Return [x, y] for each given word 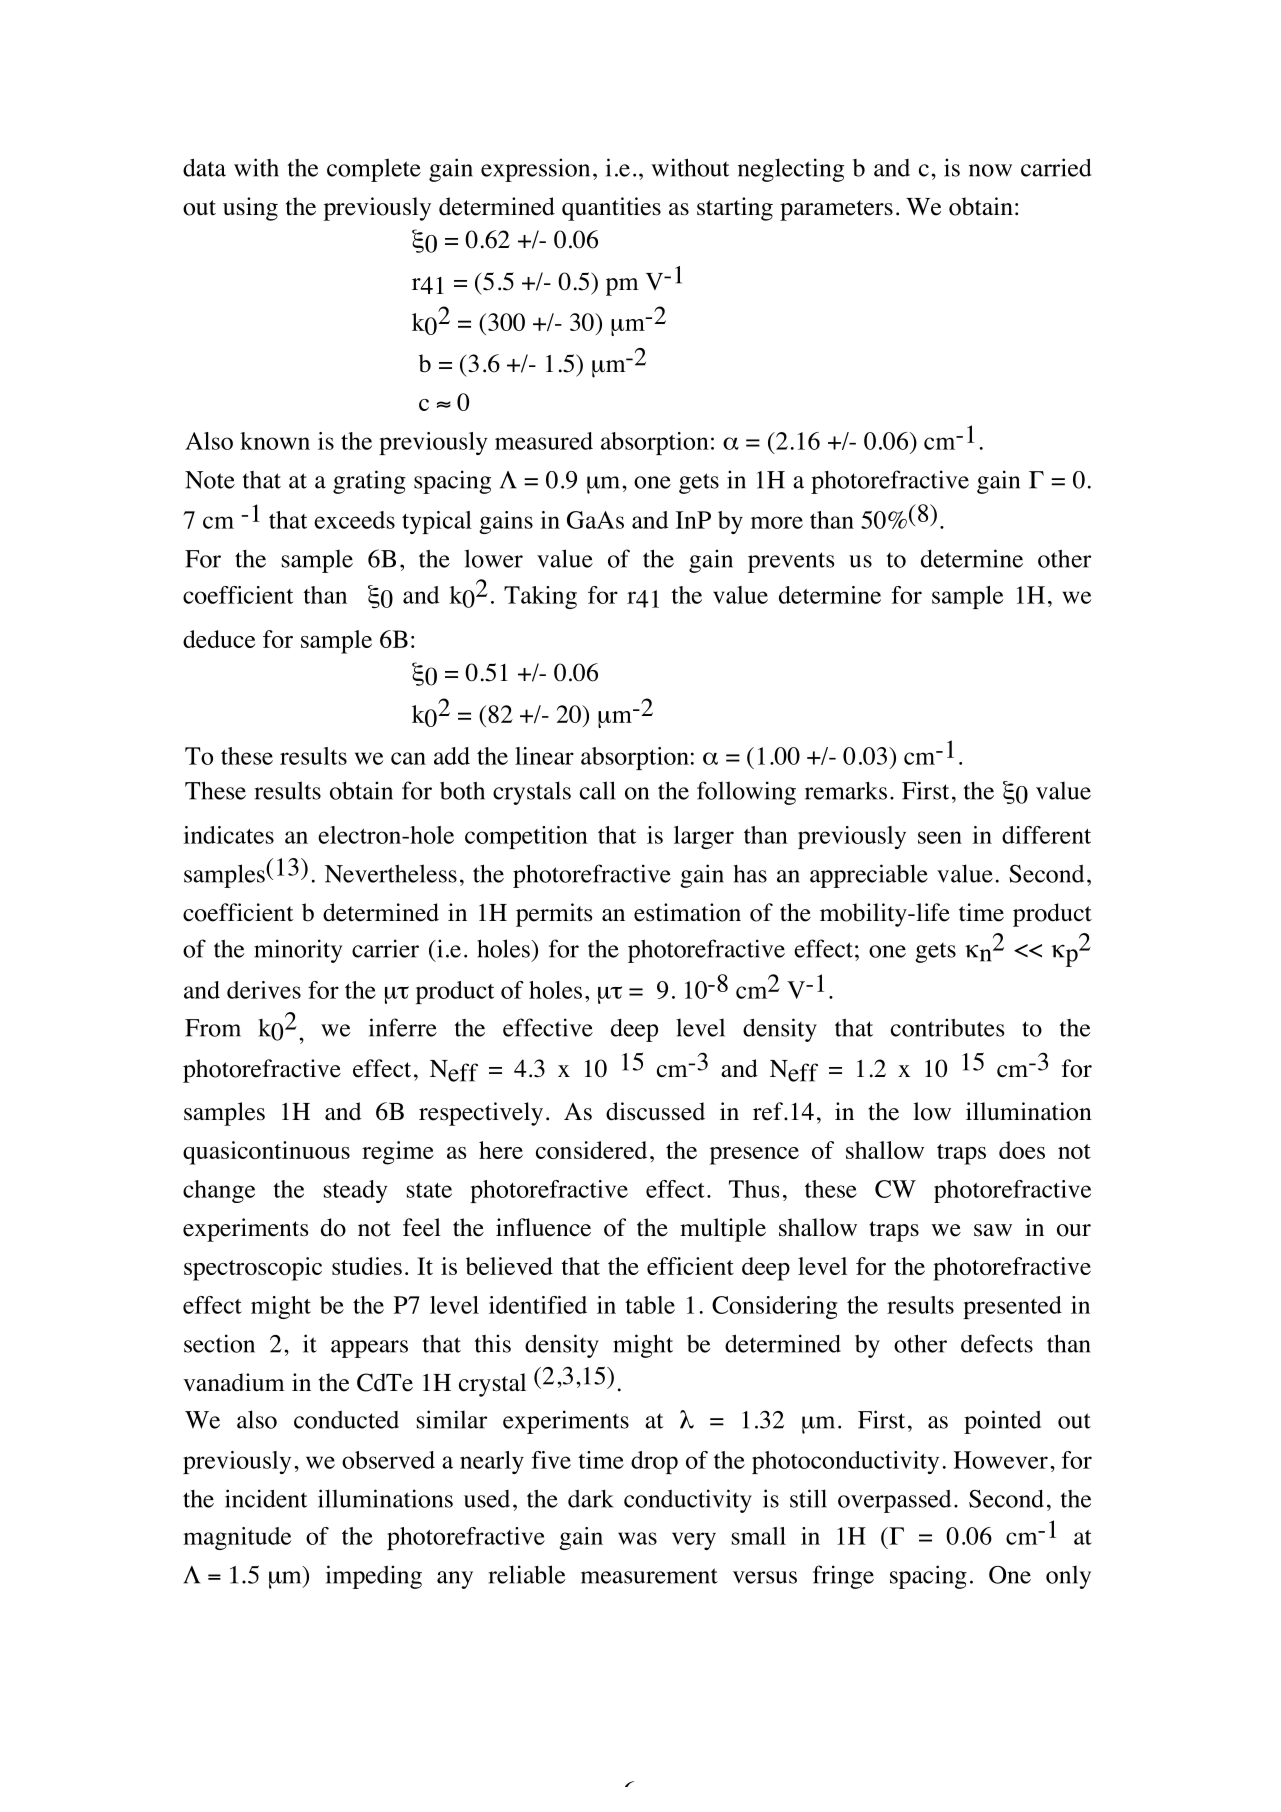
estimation [687, 912]
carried [1056, 167]
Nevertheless [391, 873]
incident [266, 1498]
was [637, 1538]
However [1001, 1460]
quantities [611, 209]
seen [940, 837]
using [250, 209]
